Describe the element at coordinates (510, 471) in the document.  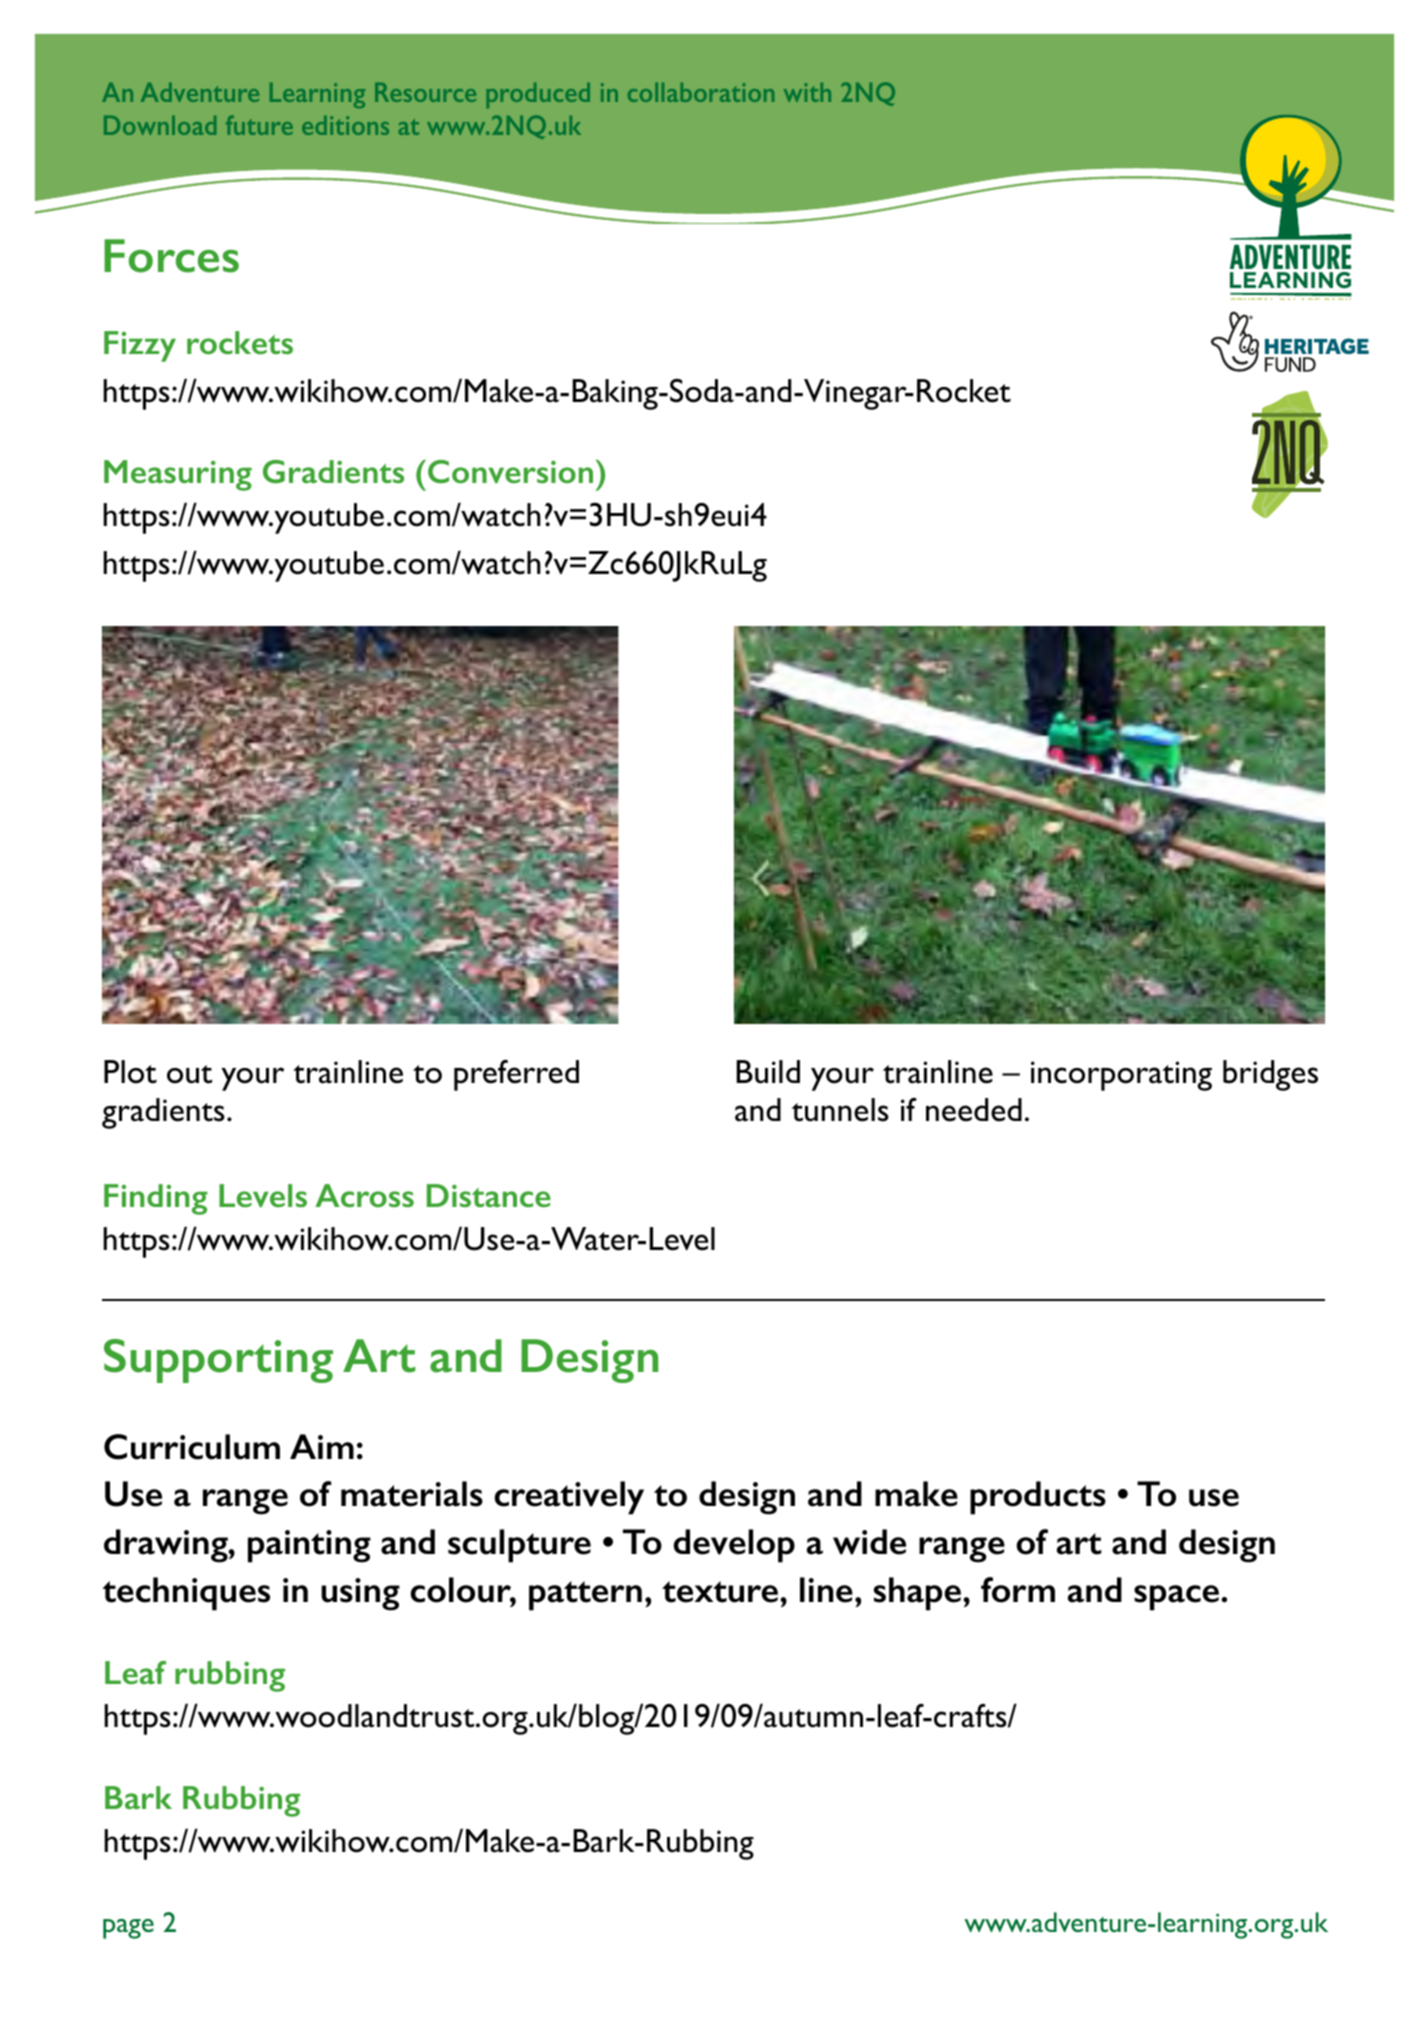
I see `Conversion` at that location.
